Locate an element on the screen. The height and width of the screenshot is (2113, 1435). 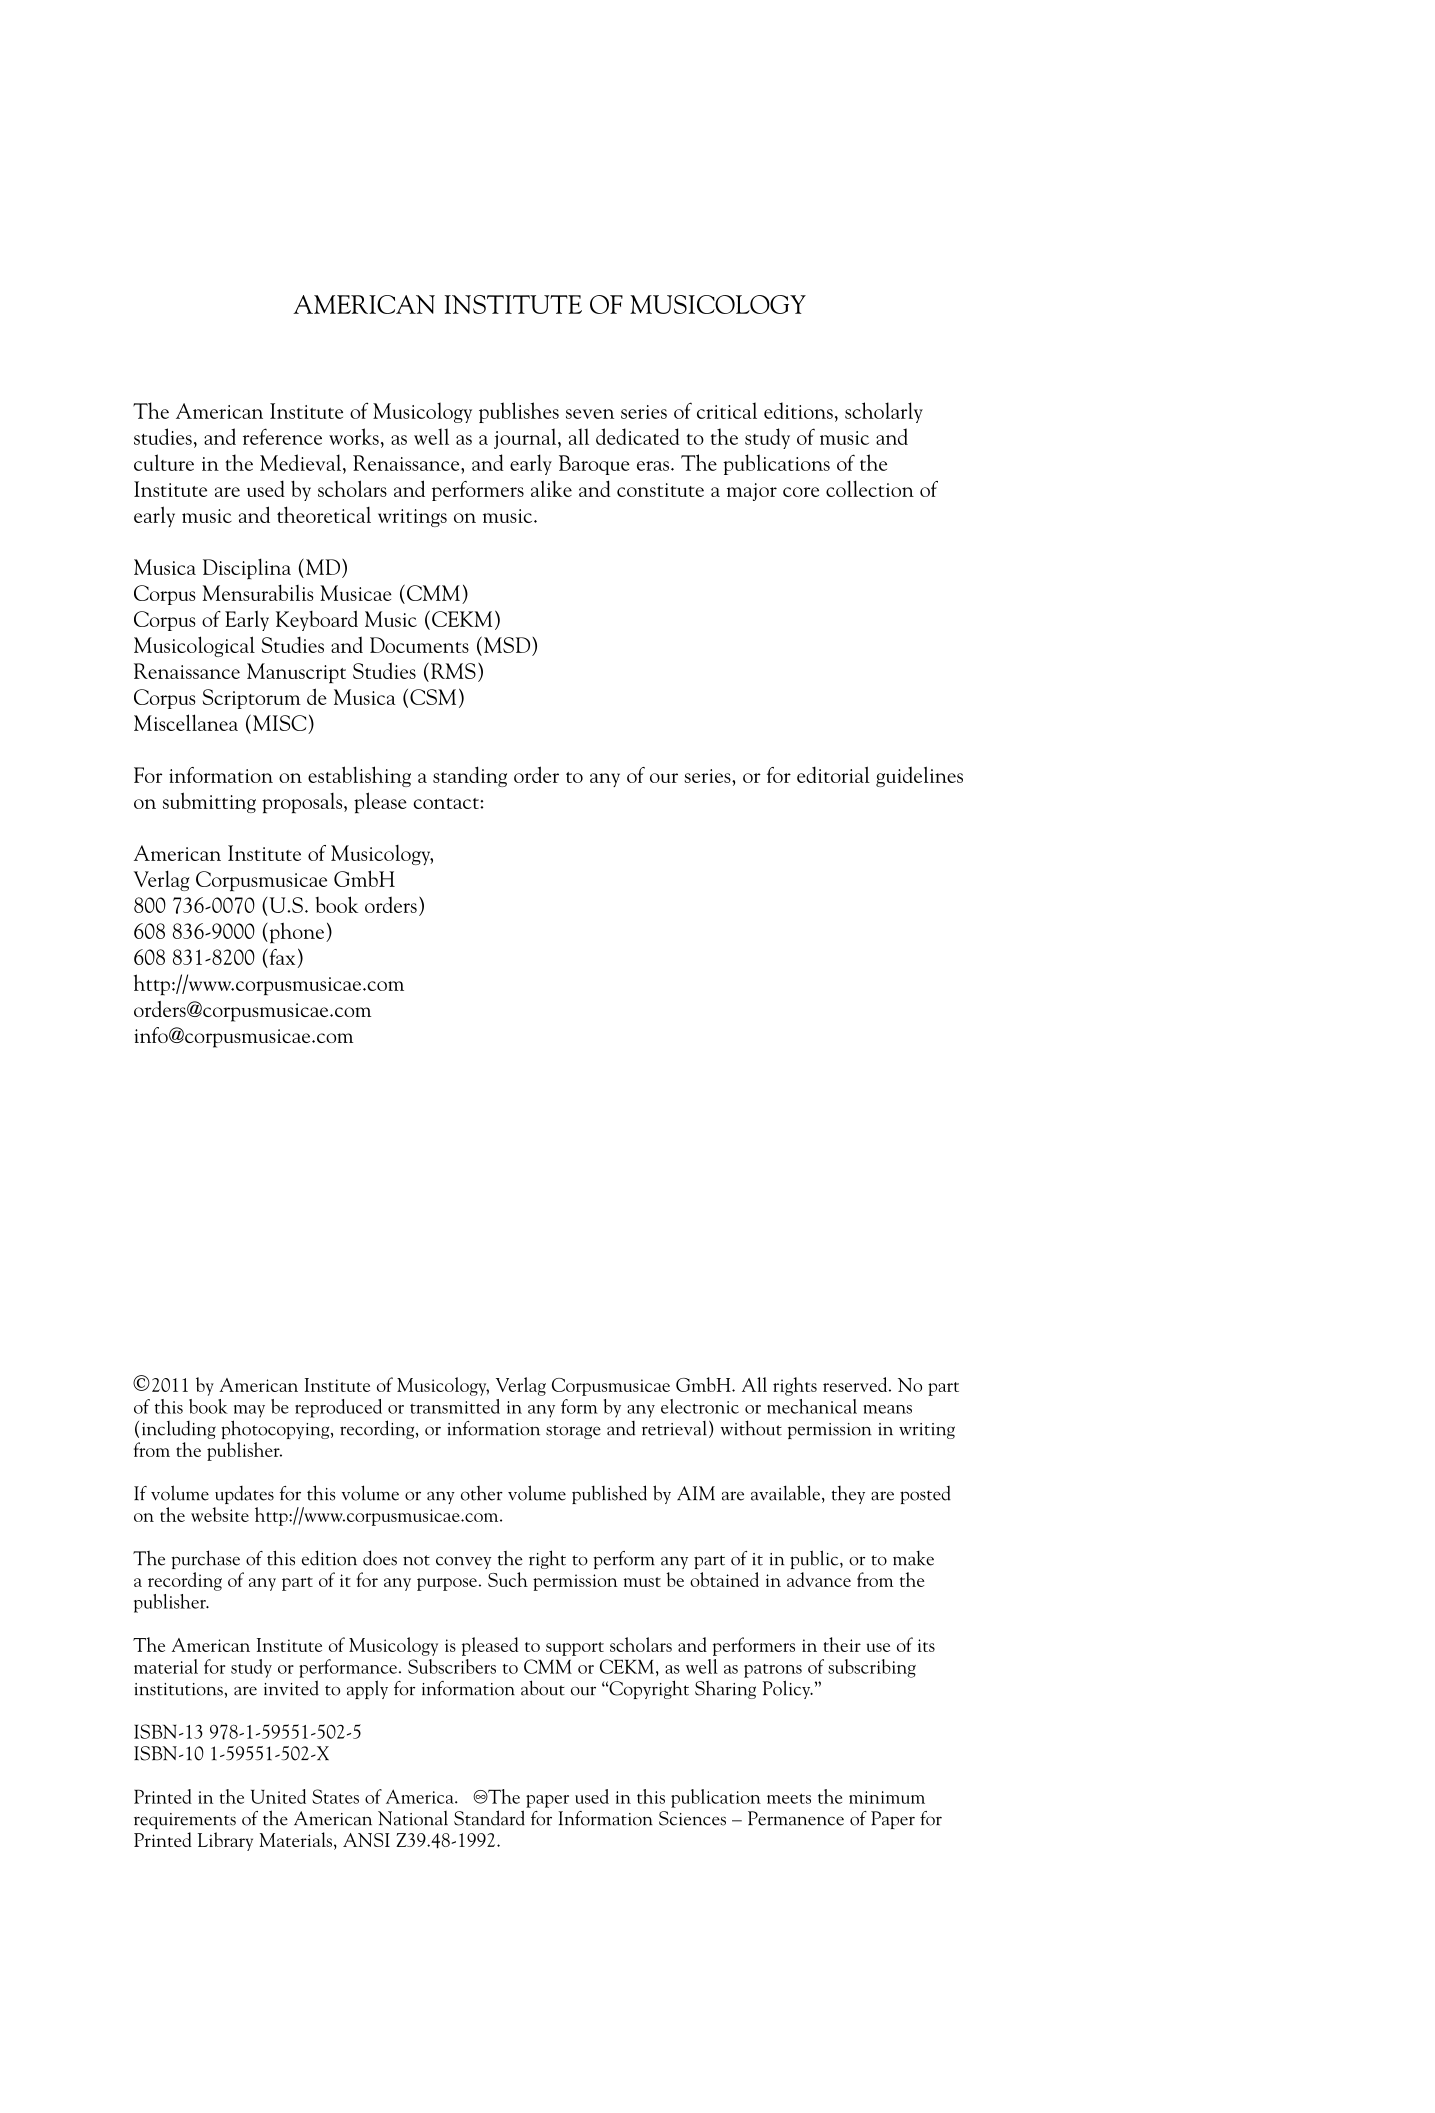
storage is located at coordinates (573, 1432).
